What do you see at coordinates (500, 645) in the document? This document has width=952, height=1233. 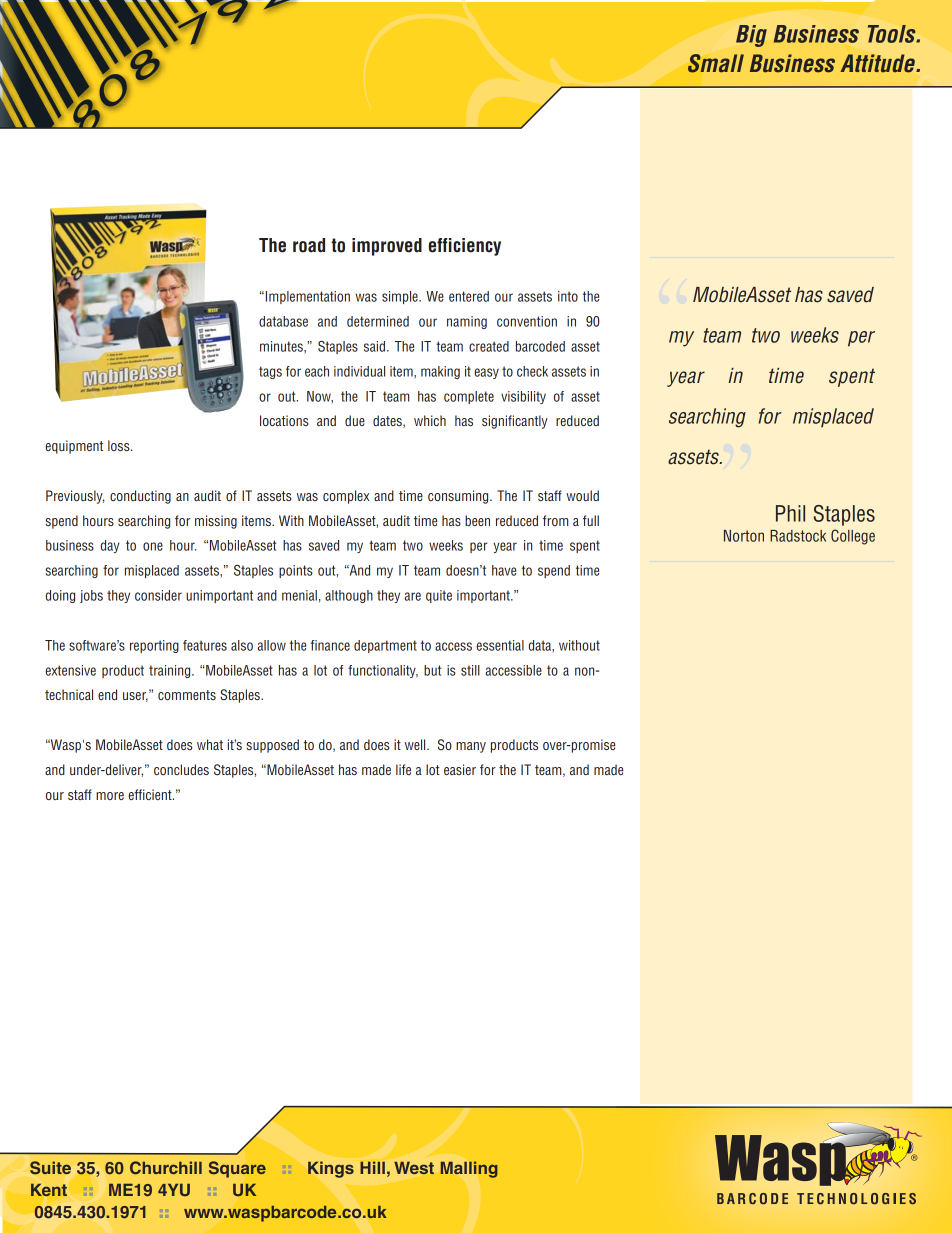 I see `essential` at bounding box center [500, 645].
